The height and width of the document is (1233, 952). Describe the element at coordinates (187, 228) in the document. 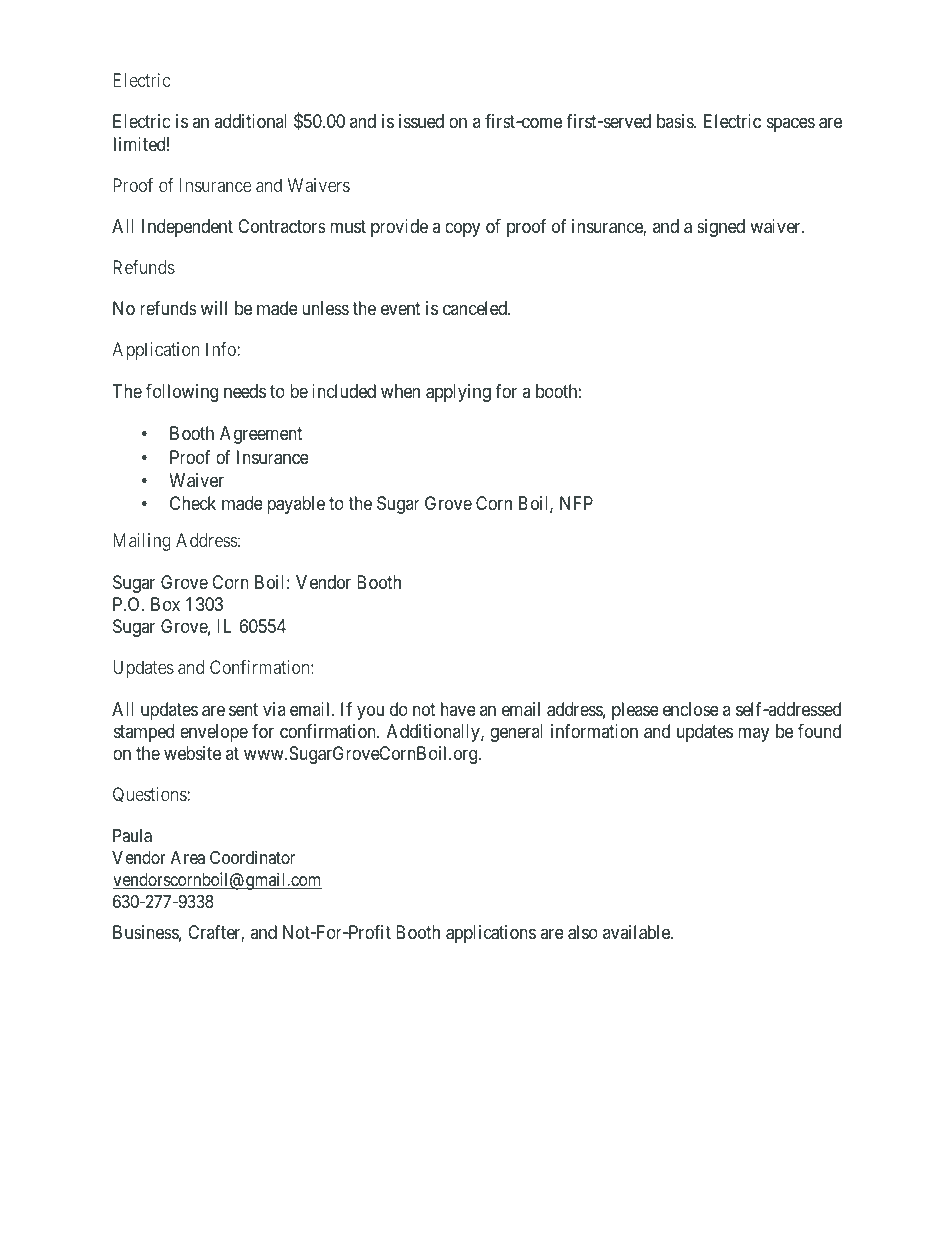

I see `Independent` at that location.
